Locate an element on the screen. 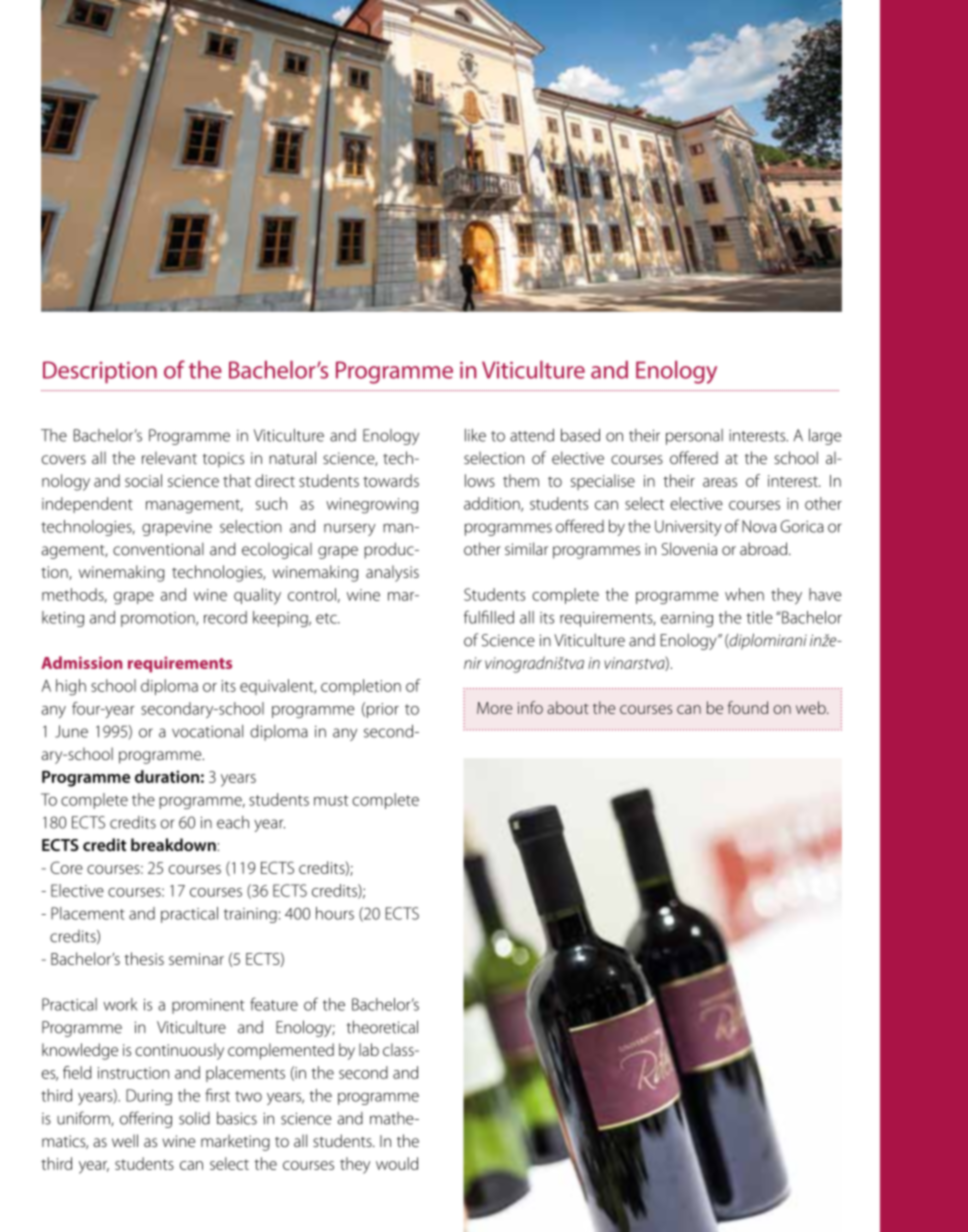 Image resolution: width=968 pixels, height=1232 pixels. well is located at coordinates (125, 1140).
